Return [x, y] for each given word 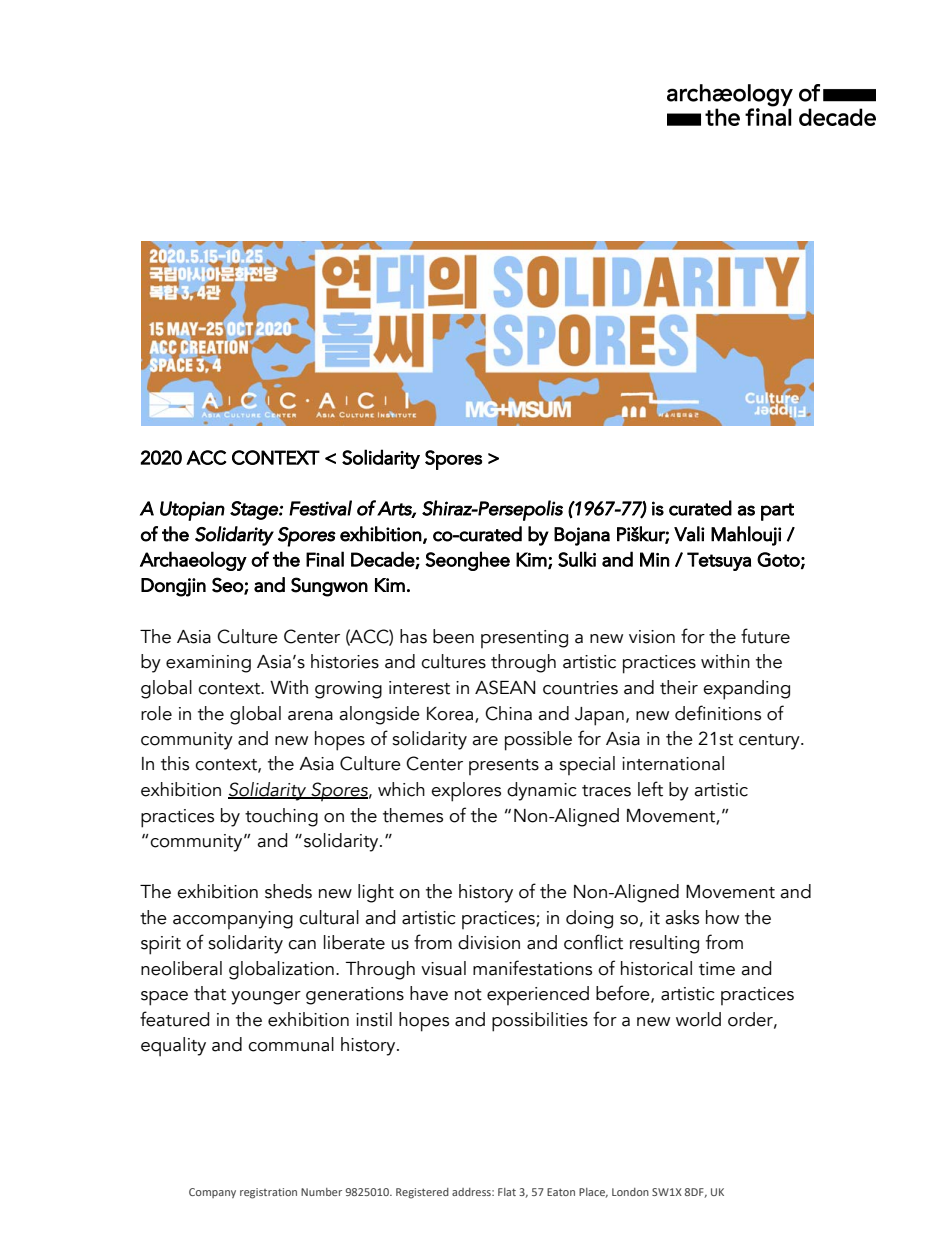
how [722, 917]
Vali [689, 534]
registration [268, 1193]
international [673, 763]
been [453, 636]
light [376, 893]
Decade [383, 560]
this [175, 763]
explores [466, 792]
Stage [255, 510]
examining [208, 664]
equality [173, 1047]
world [698, 1019]
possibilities [540, 1022]
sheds [288, 891]
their [679, 687]
